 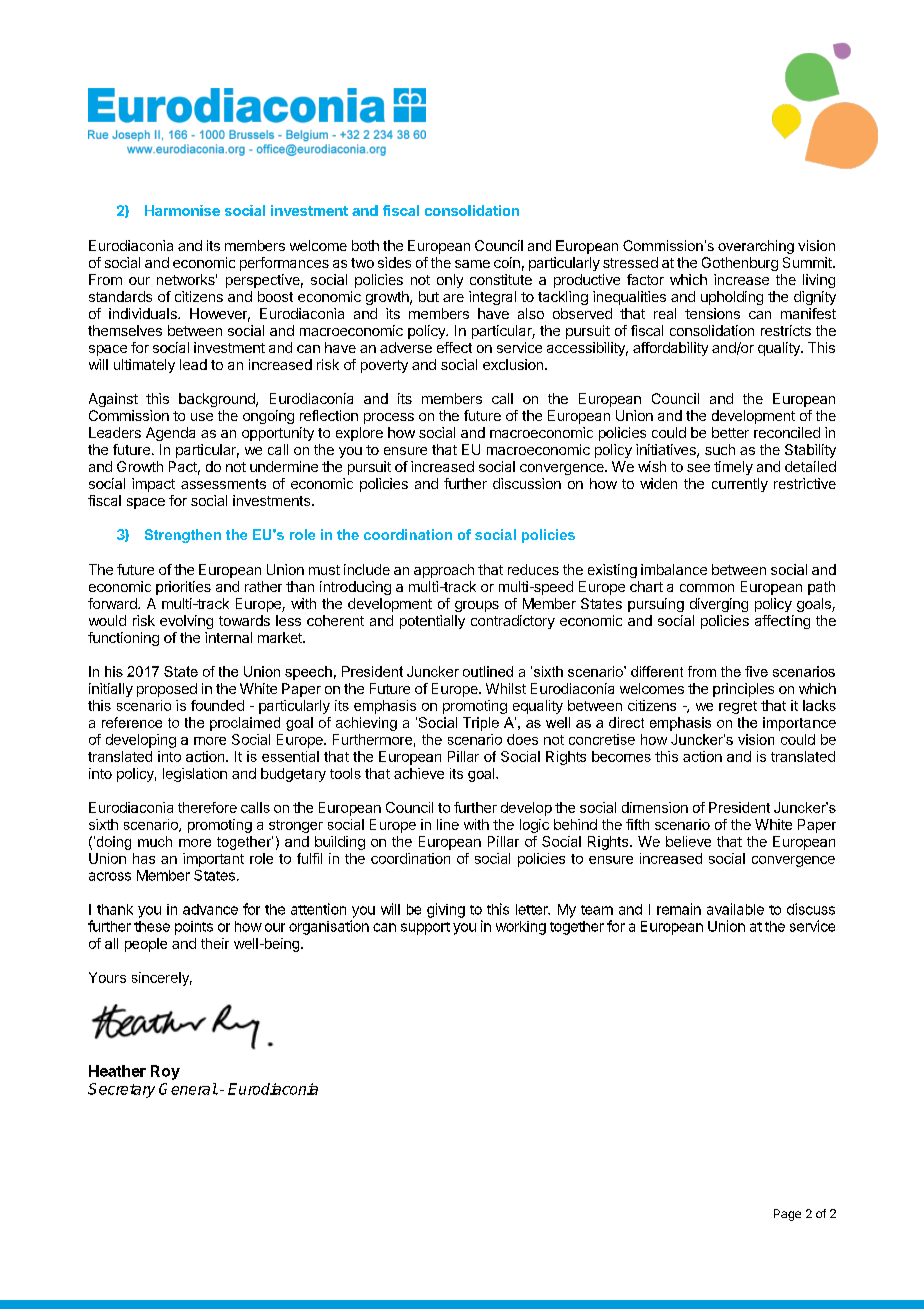 What do you see at coordinates (217, 705) in the document?
I see `founded` at bounding box center [217, 705].
